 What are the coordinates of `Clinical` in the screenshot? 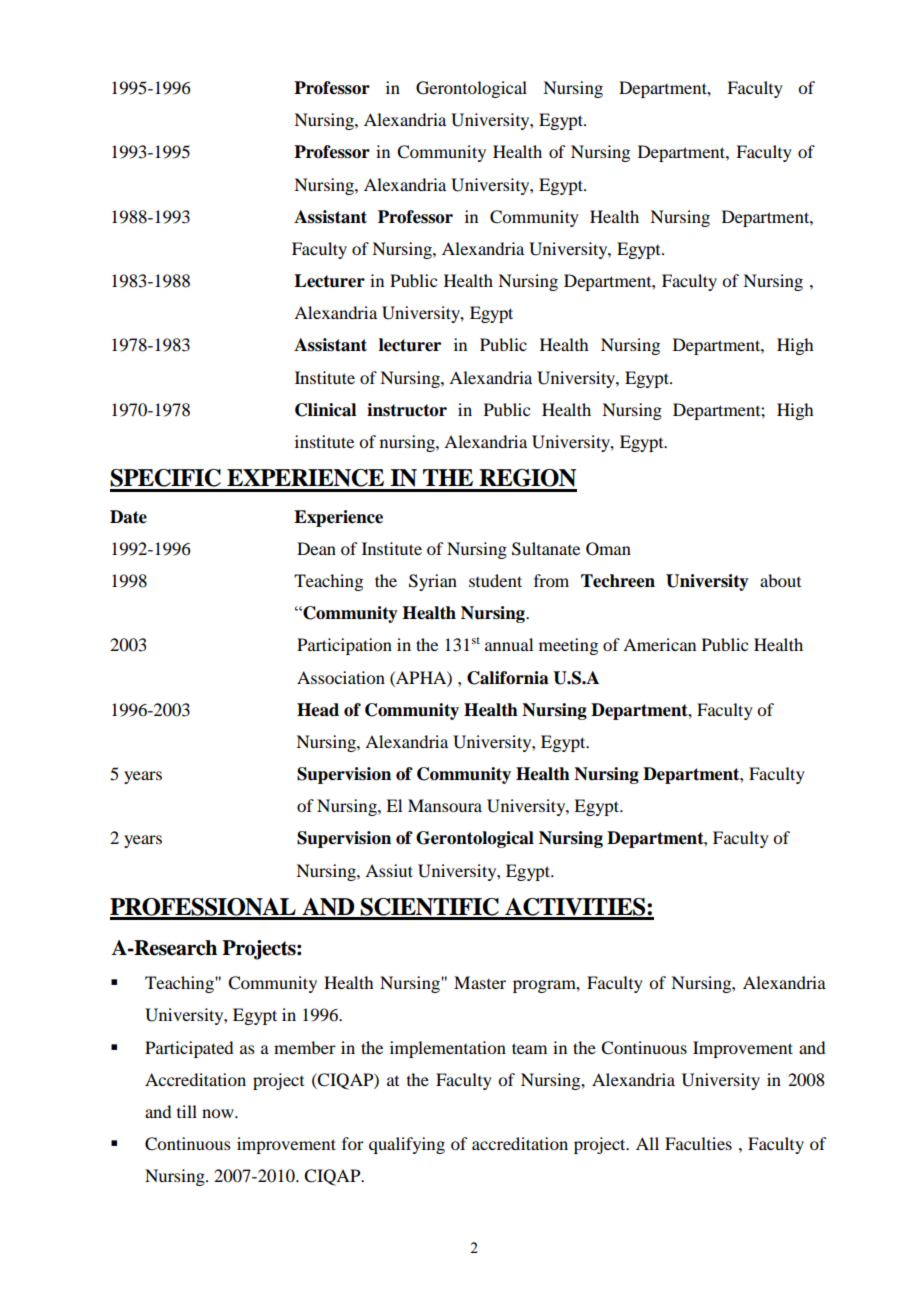 It's located at (325, 410).
